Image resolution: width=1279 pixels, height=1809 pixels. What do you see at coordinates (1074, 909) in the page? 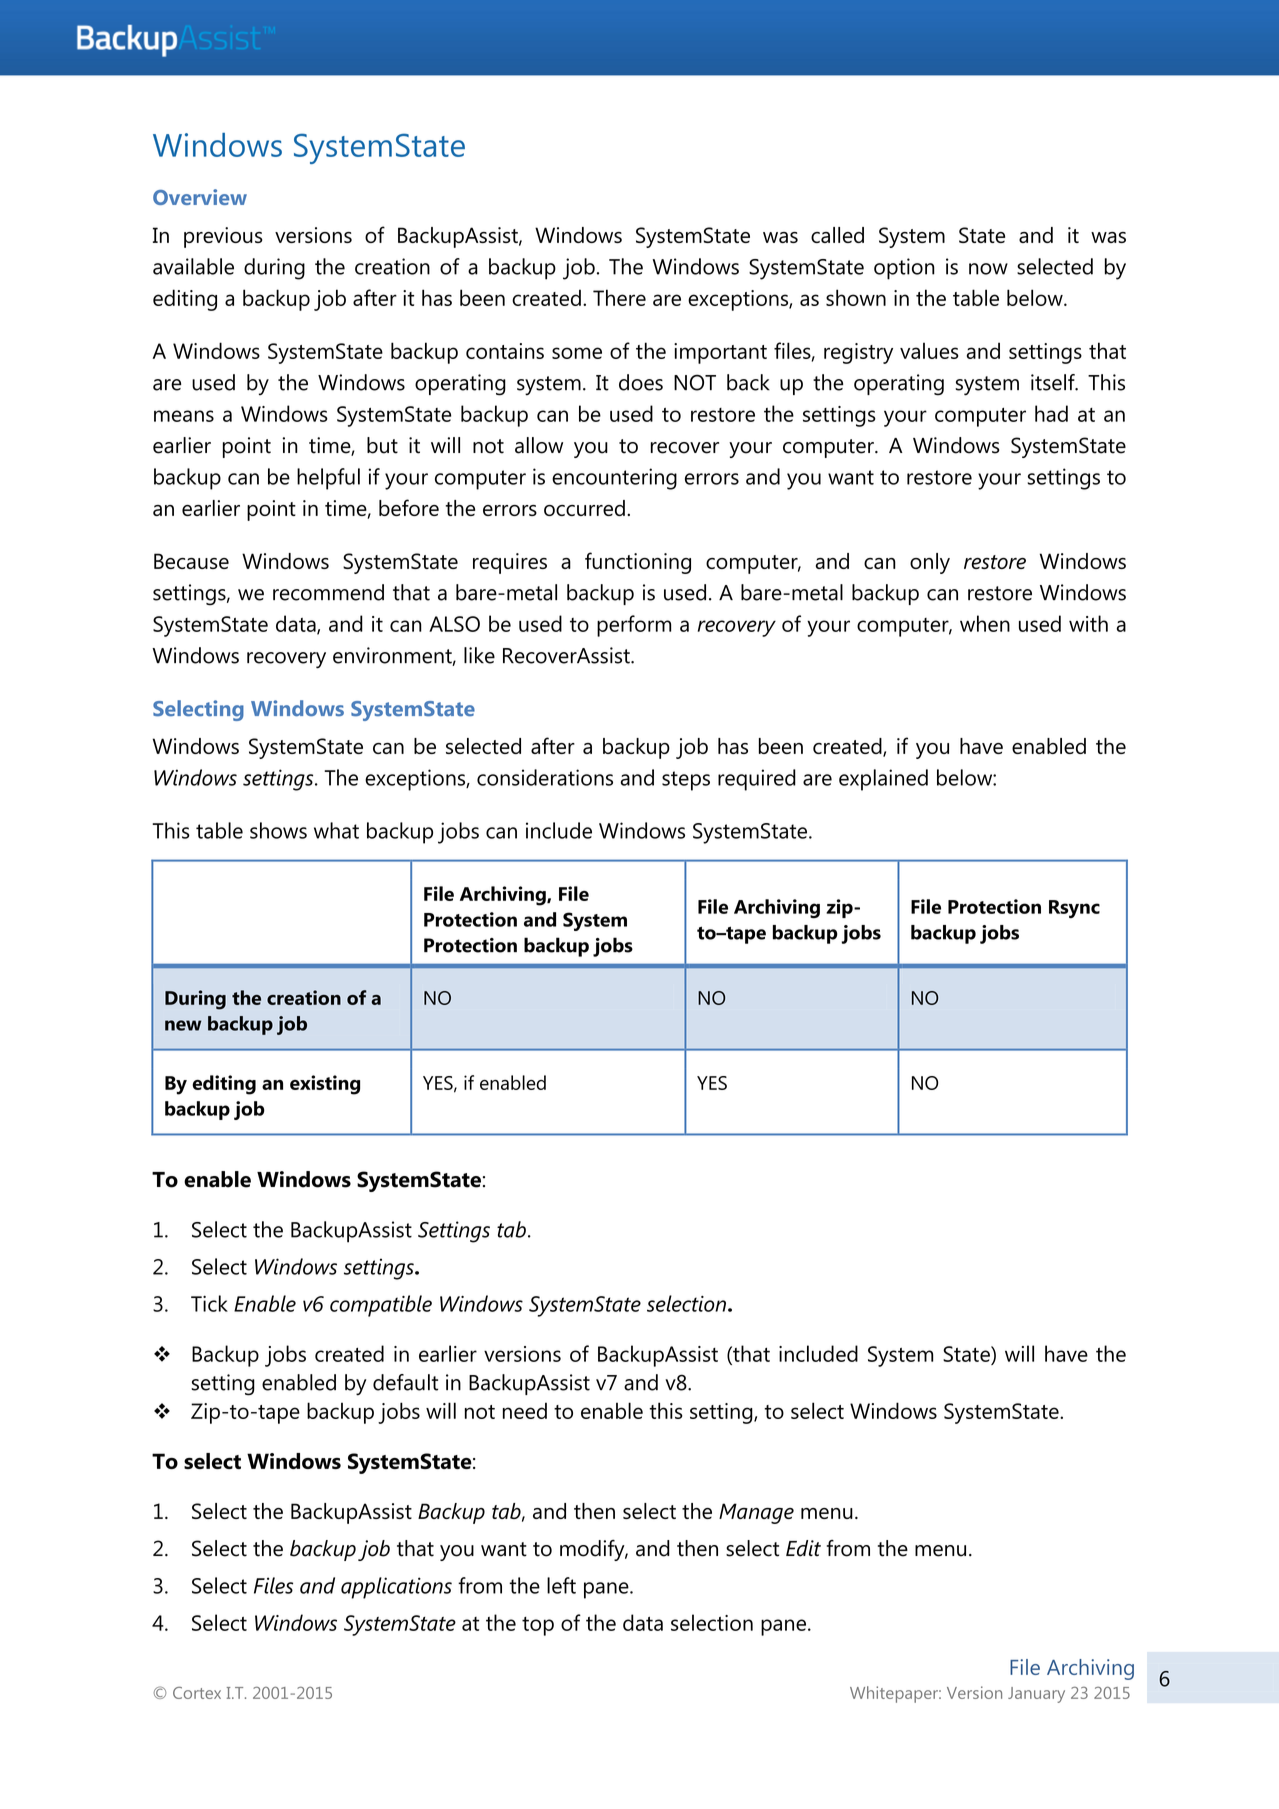
I see `Rsync` at bounding box center [1074, 909].
